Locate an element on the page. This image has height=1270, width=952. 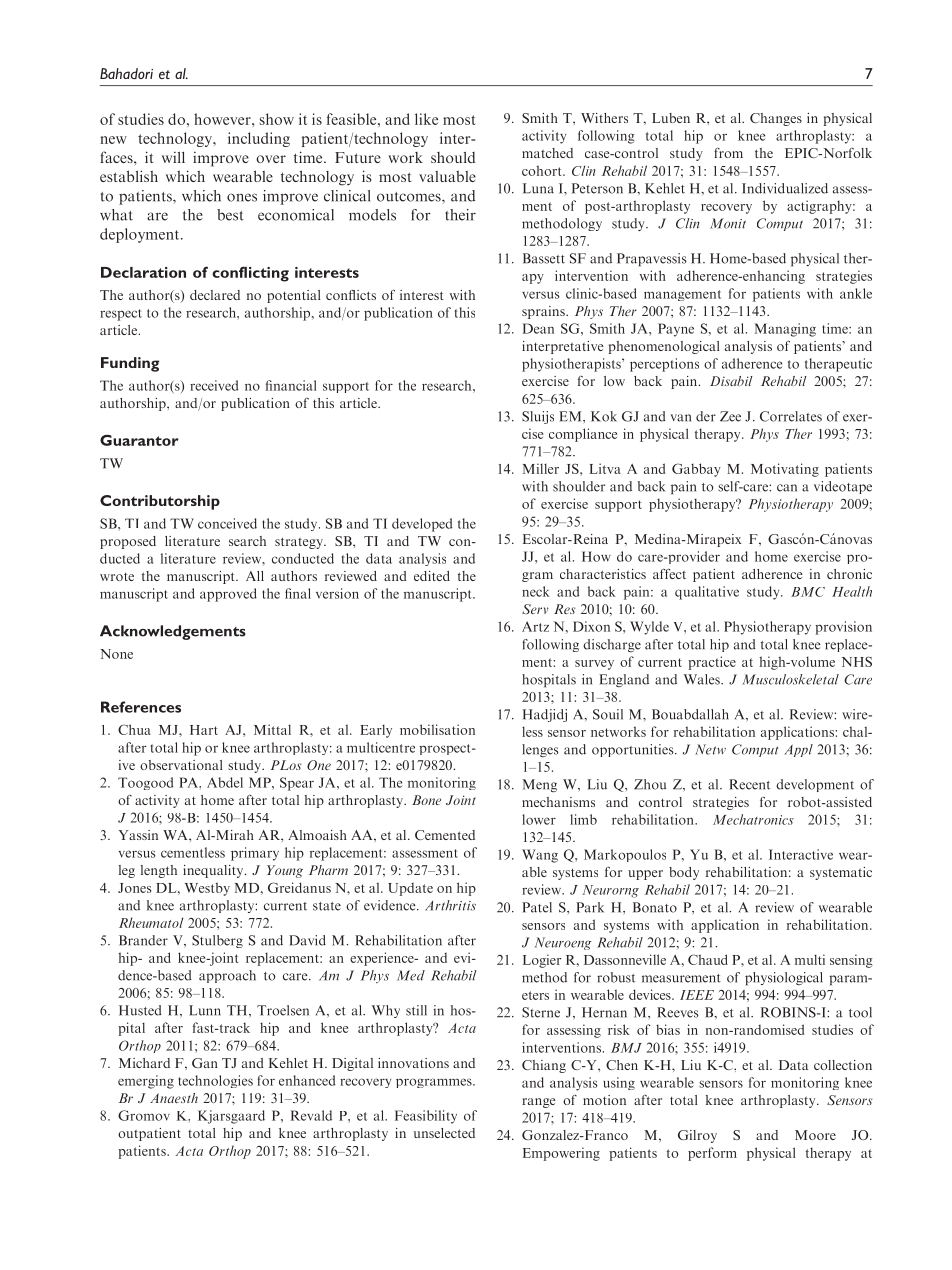
inequality is located at coordinates (214, 871).
